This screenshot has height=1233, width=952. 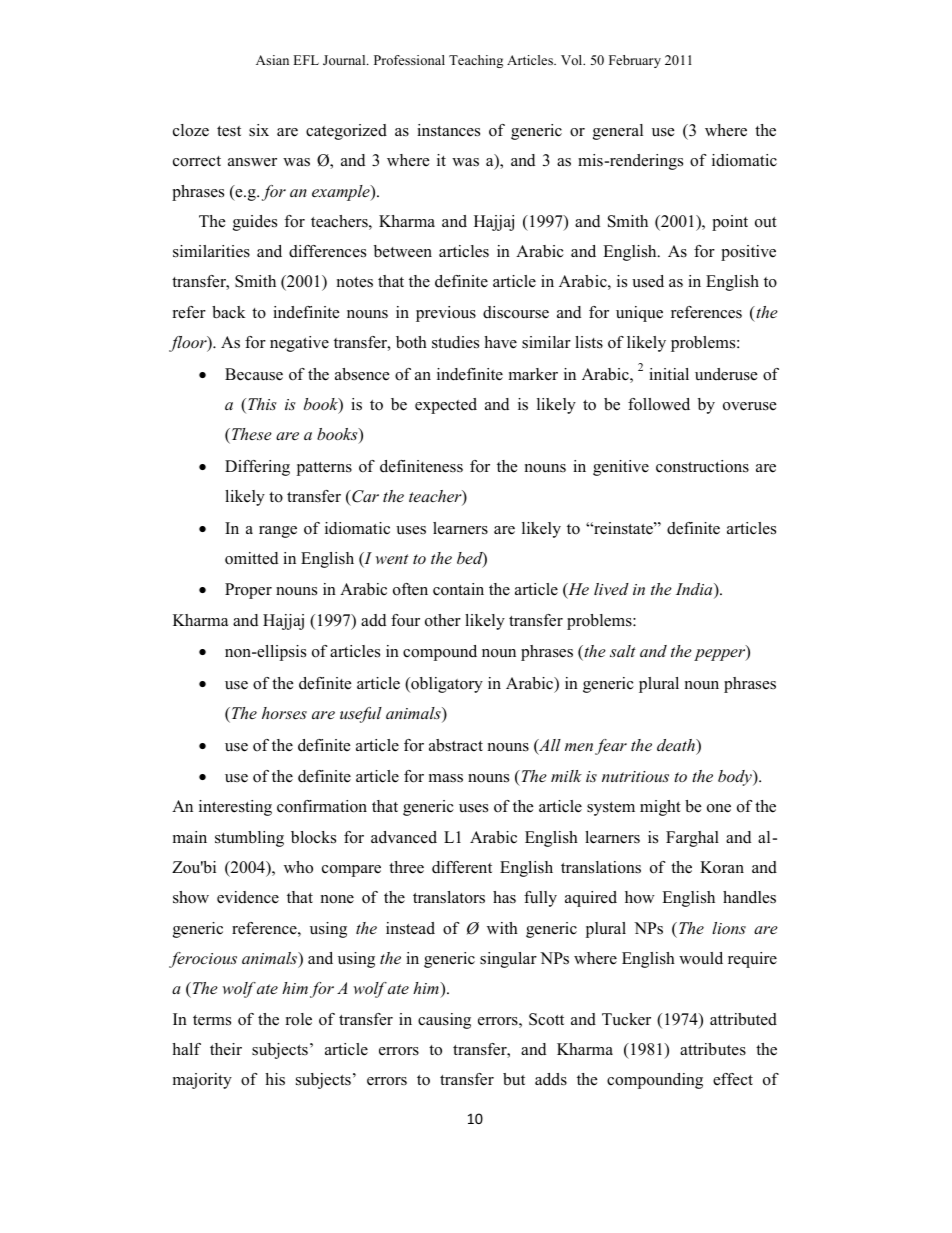 What do you see at coordinates (458, 589) in the screenshot?
I see `contain` at bounding box center [458, 589].
